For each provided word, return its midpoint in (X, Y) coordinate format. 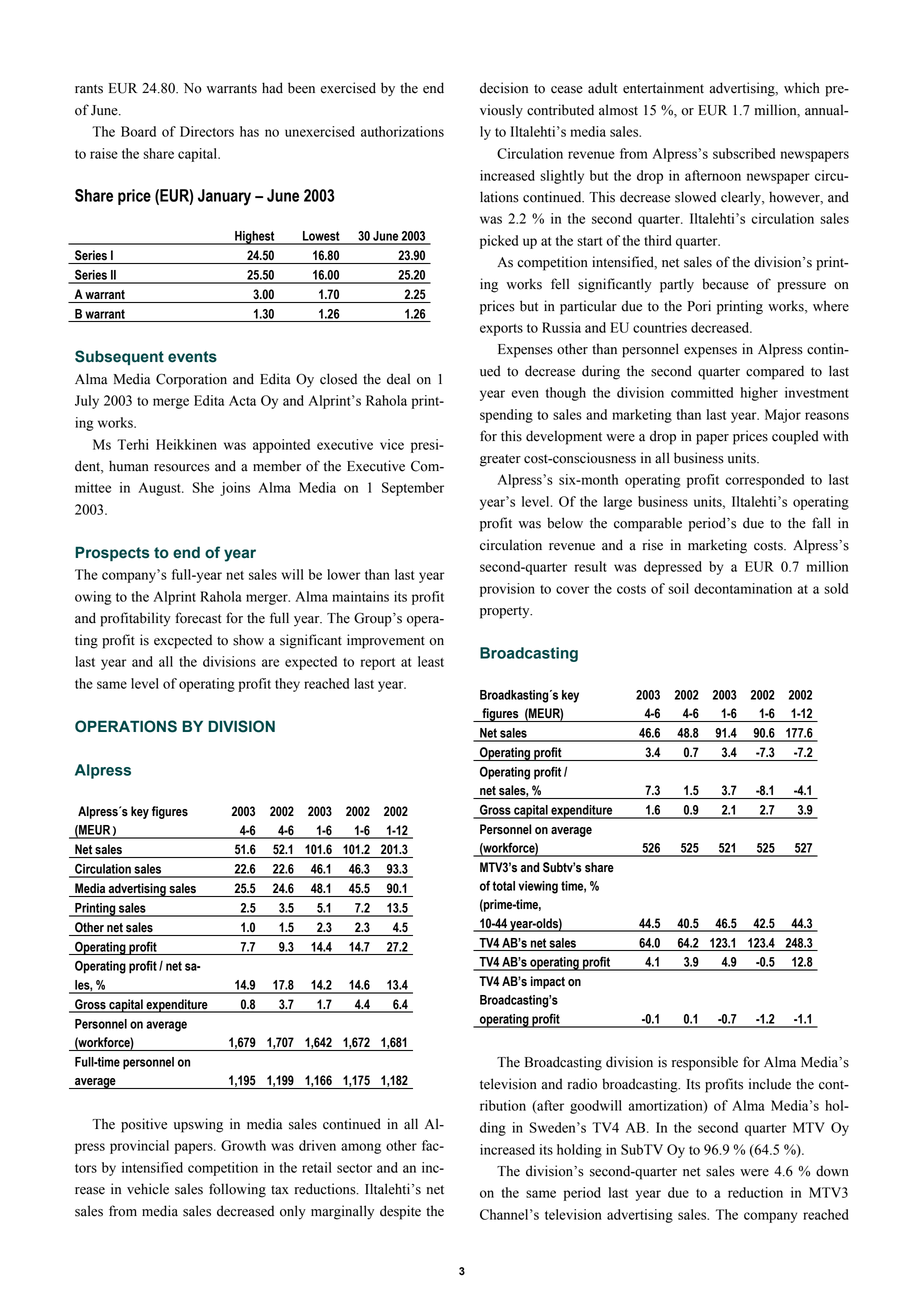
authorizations (402, 131)
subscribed (744, 153)
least (431, 661)
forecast (198, 618)
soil (678, 588)
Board (138, 131)
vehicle (148, 1189)
